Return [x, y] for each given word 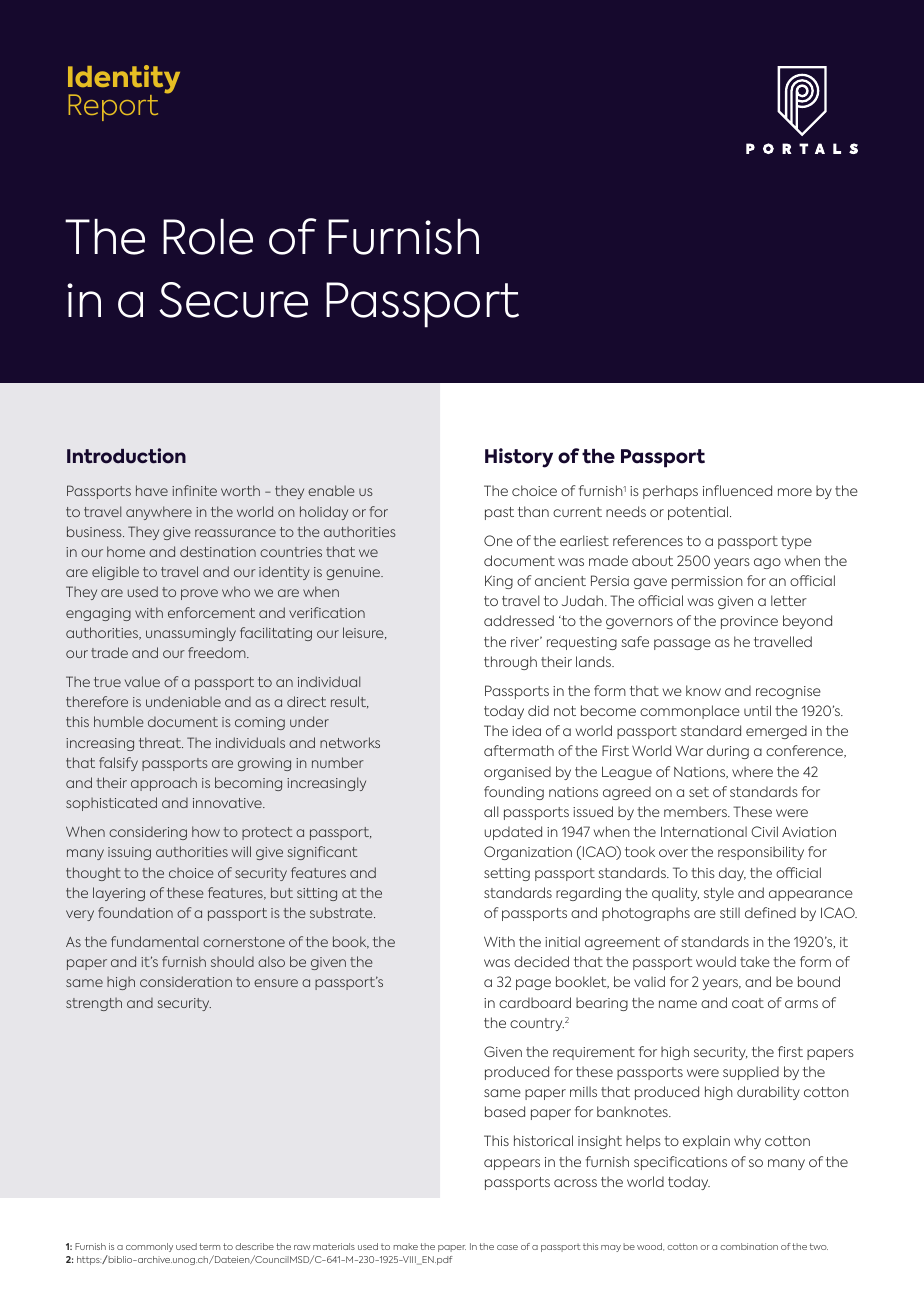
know [703, 690]
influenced [737, 490]
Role [208, 237]
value [142, 681]
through [510, 663]
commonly [149, 1247]
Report [113, 107]
